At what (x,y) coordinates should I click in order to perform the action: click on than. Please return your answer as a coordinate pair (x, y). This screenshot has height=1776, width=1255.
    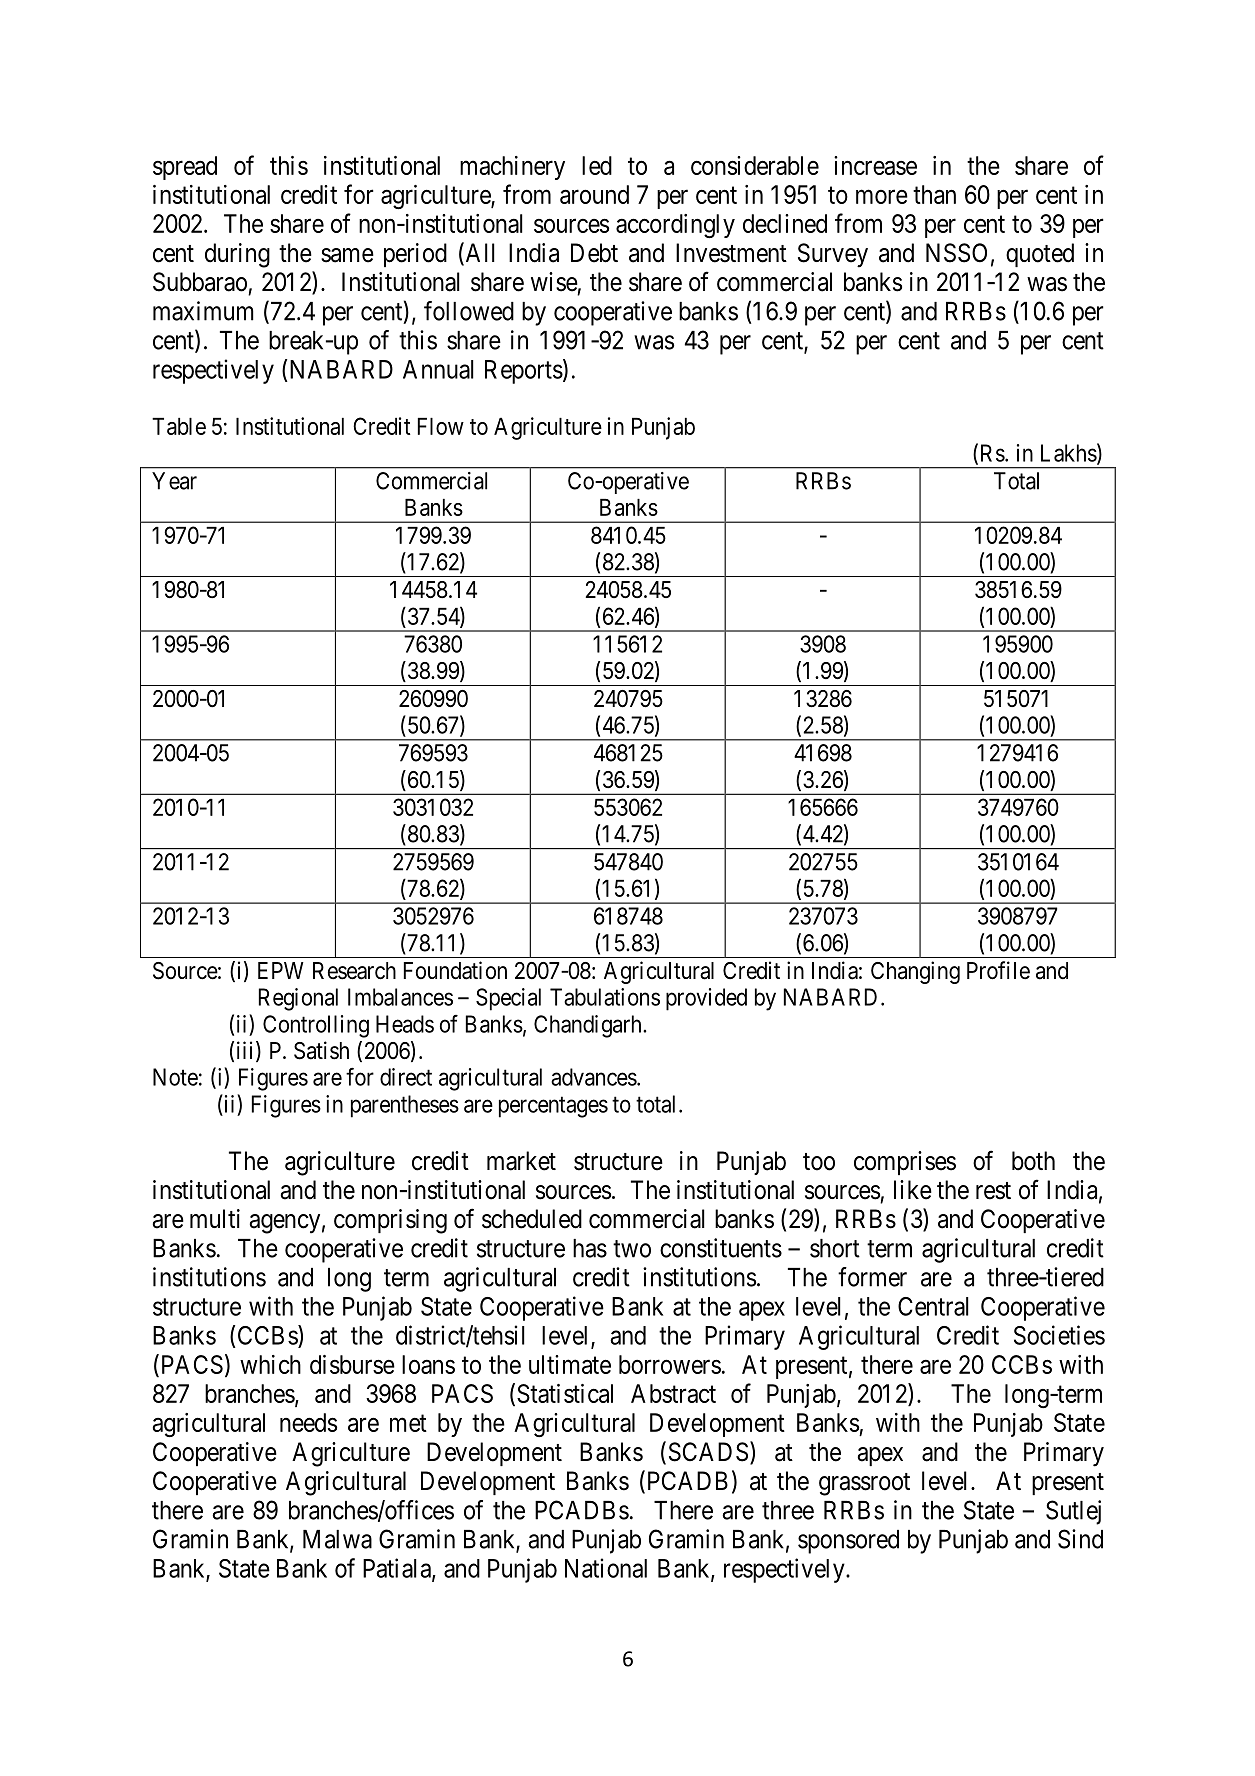
    Looking at the image, I should click on (934, 194).
